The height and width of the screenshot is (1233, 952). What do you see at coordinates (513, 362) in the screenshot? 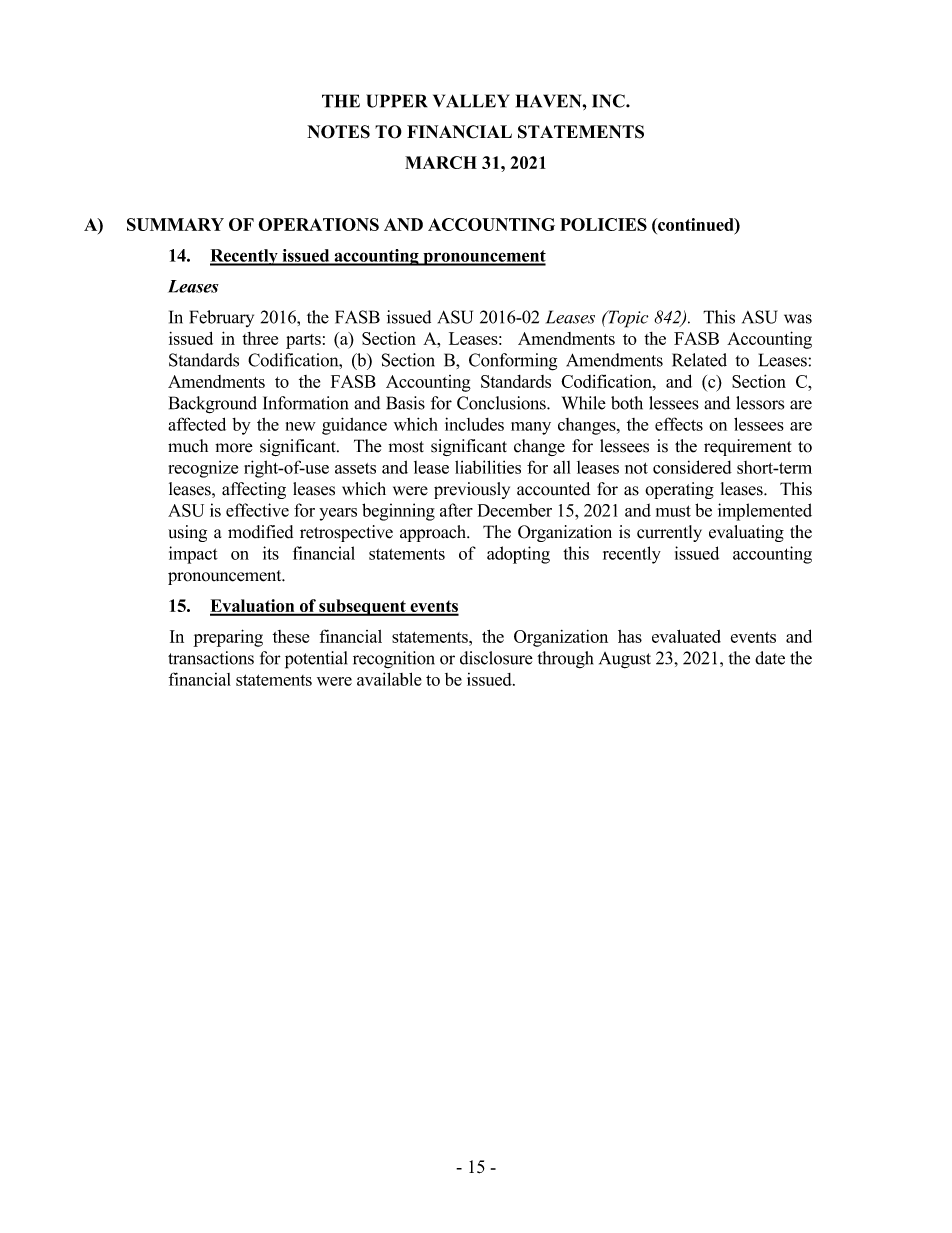
I see `Conforming` at bounding box center [513, 362].
